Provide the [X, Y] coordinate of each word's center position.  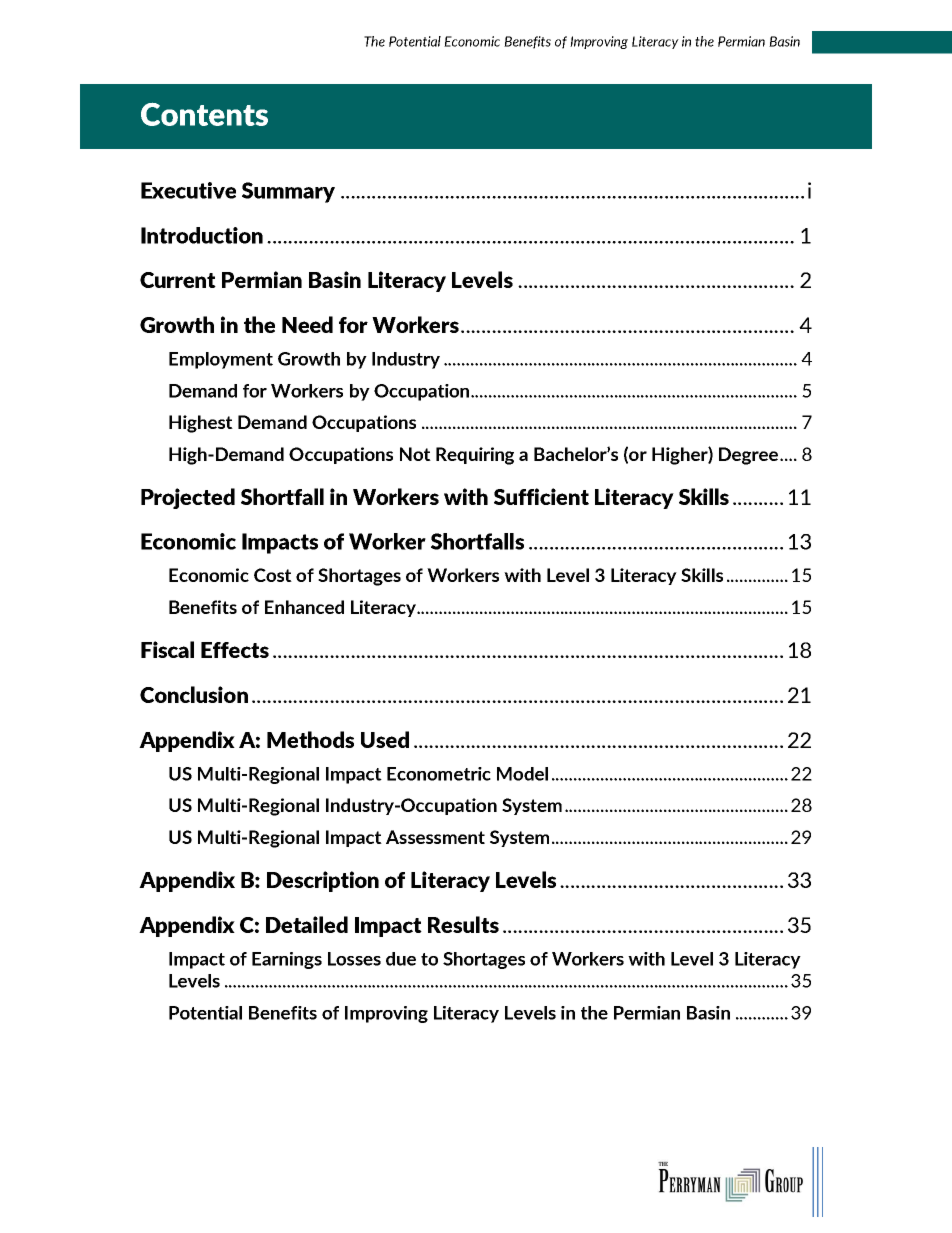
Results [463, 924]
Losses [354, 959]
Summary [288, 192]
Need [307, 324]
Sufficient [541, 496]
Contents [204, 114]
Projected [188, 498]
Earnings [287, 960]
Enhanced [304, 607]
